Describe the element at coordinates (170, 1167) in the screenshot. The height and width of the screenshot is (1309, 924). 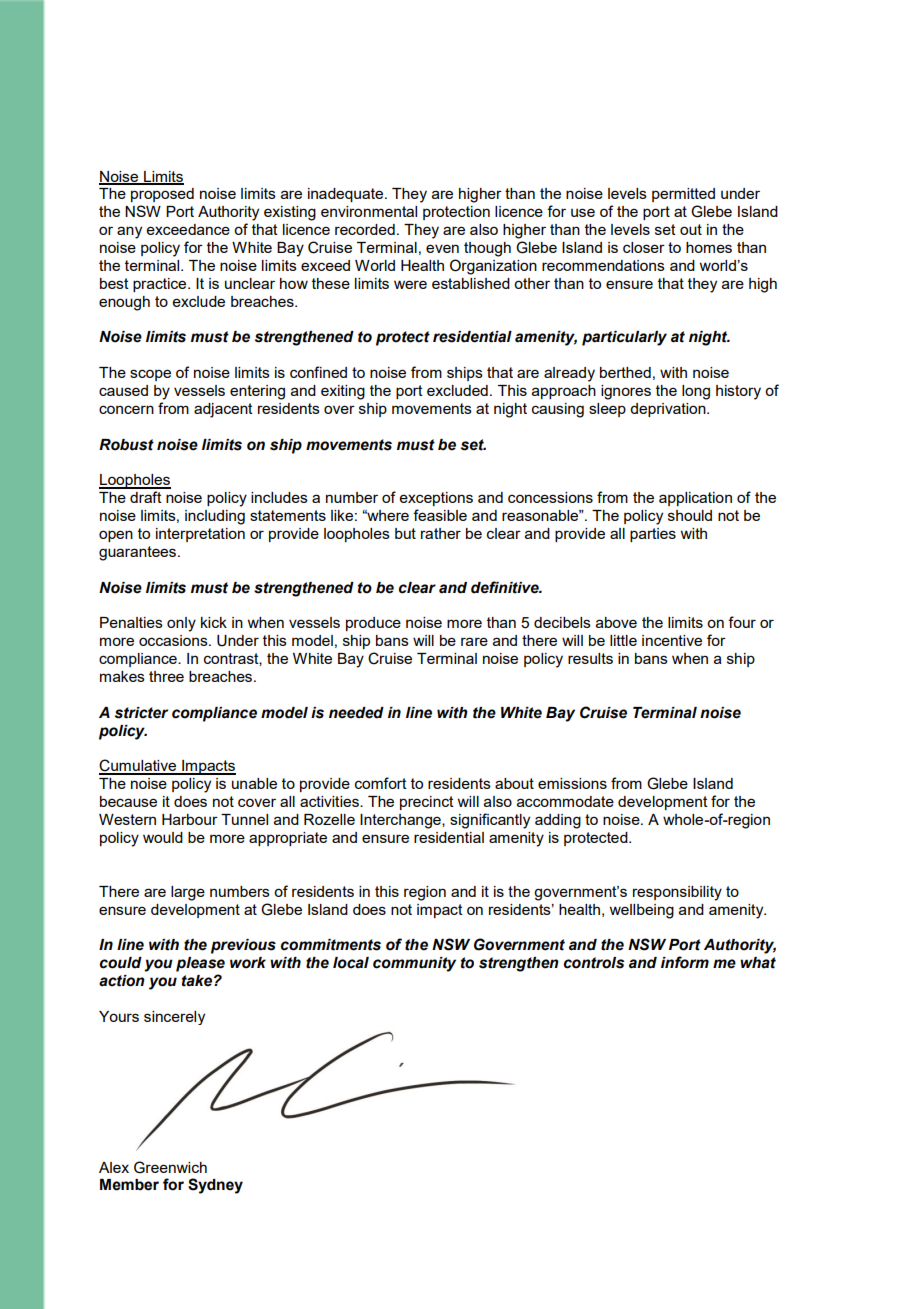
I see `Greenwich` at that location.
